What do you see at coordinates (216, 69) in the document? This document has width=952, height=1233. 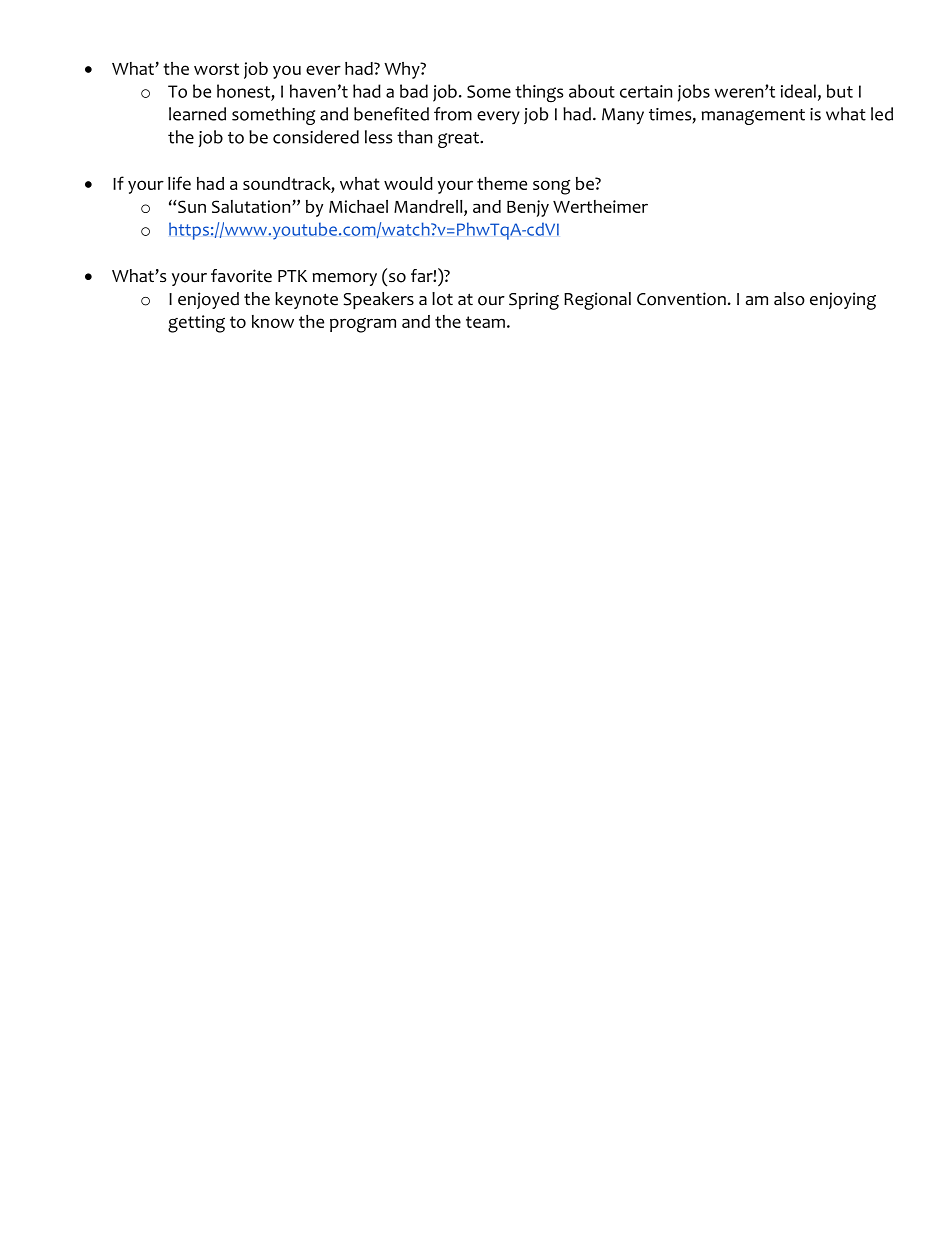 I see `worst` at bounding box center [216, 69].
